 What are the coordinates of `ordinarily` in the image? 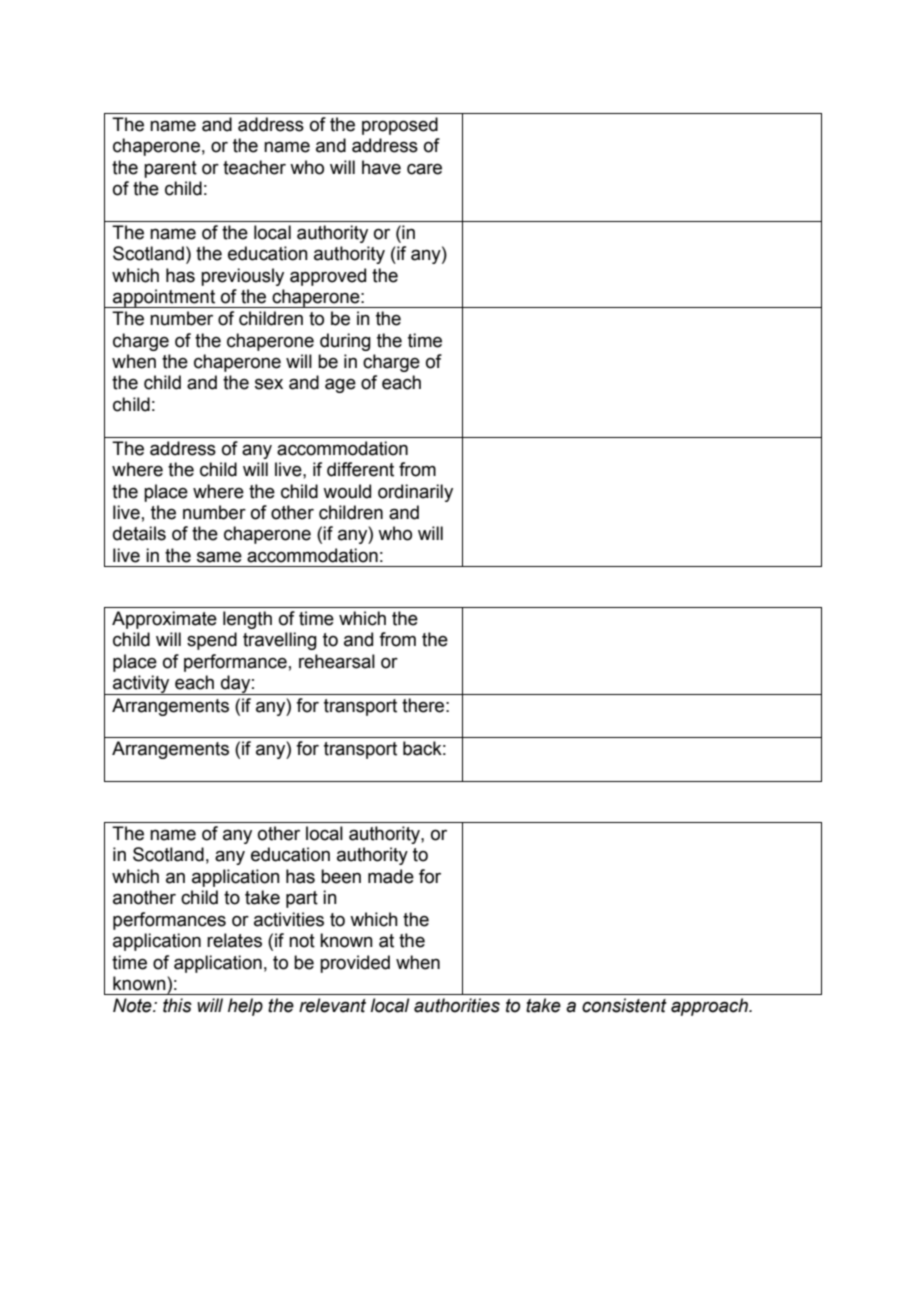 It's located at (415, 493).
